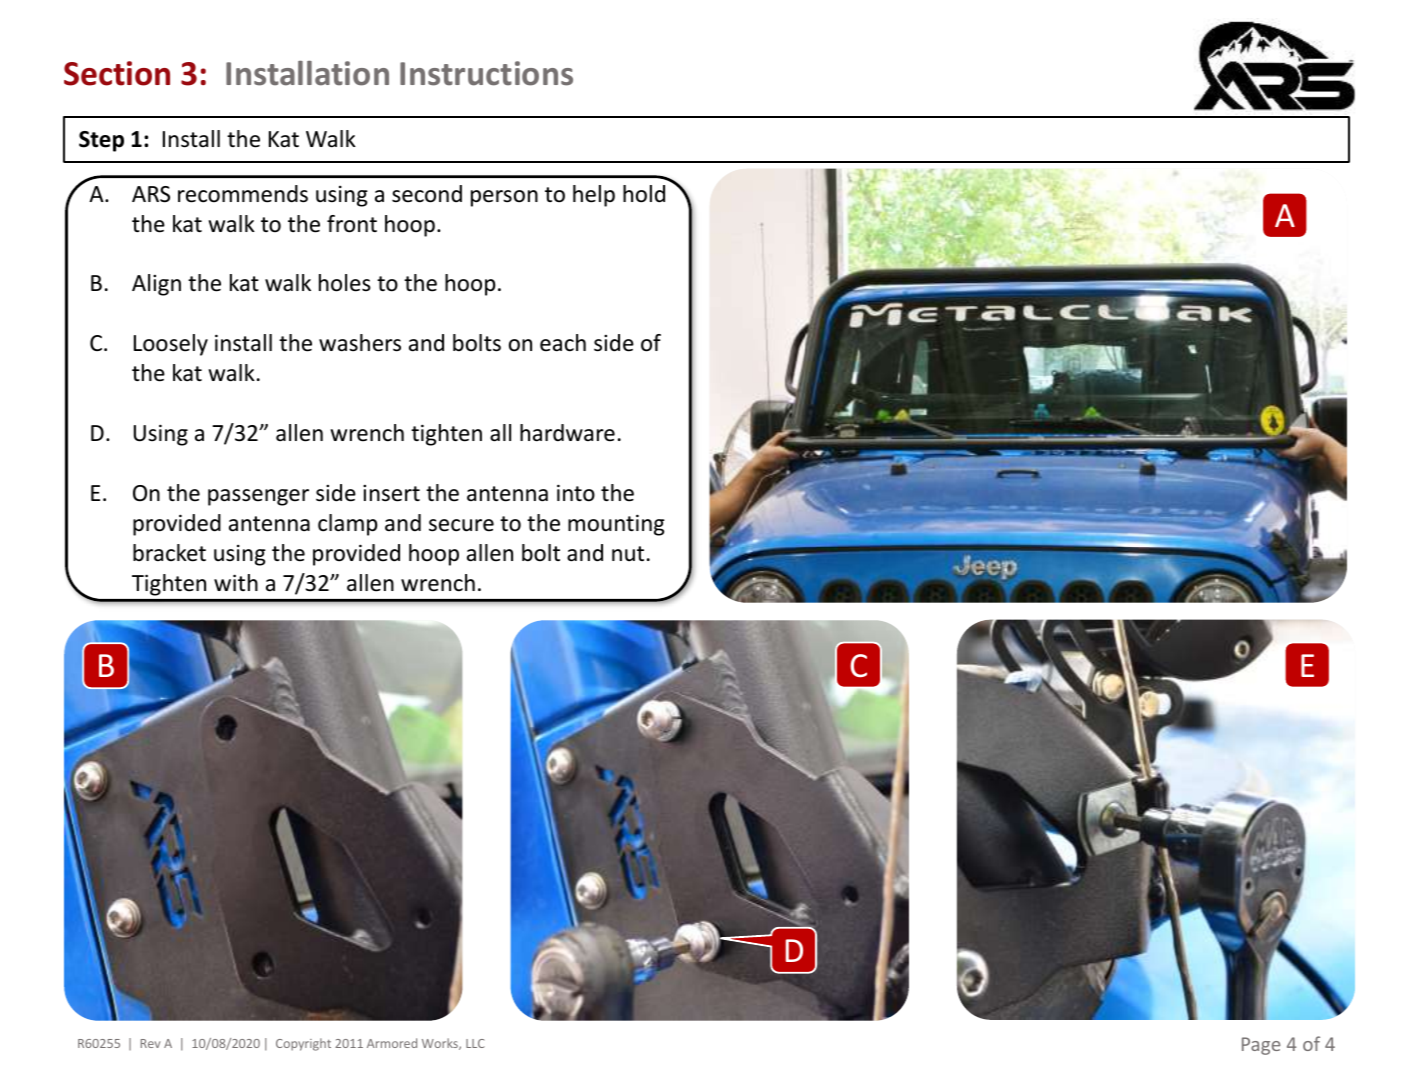 This document has width=1413, height=1092. What do you see at coordinates (486, 73) in the document?
I see `Instructions` at bounding box center [486, 73].
